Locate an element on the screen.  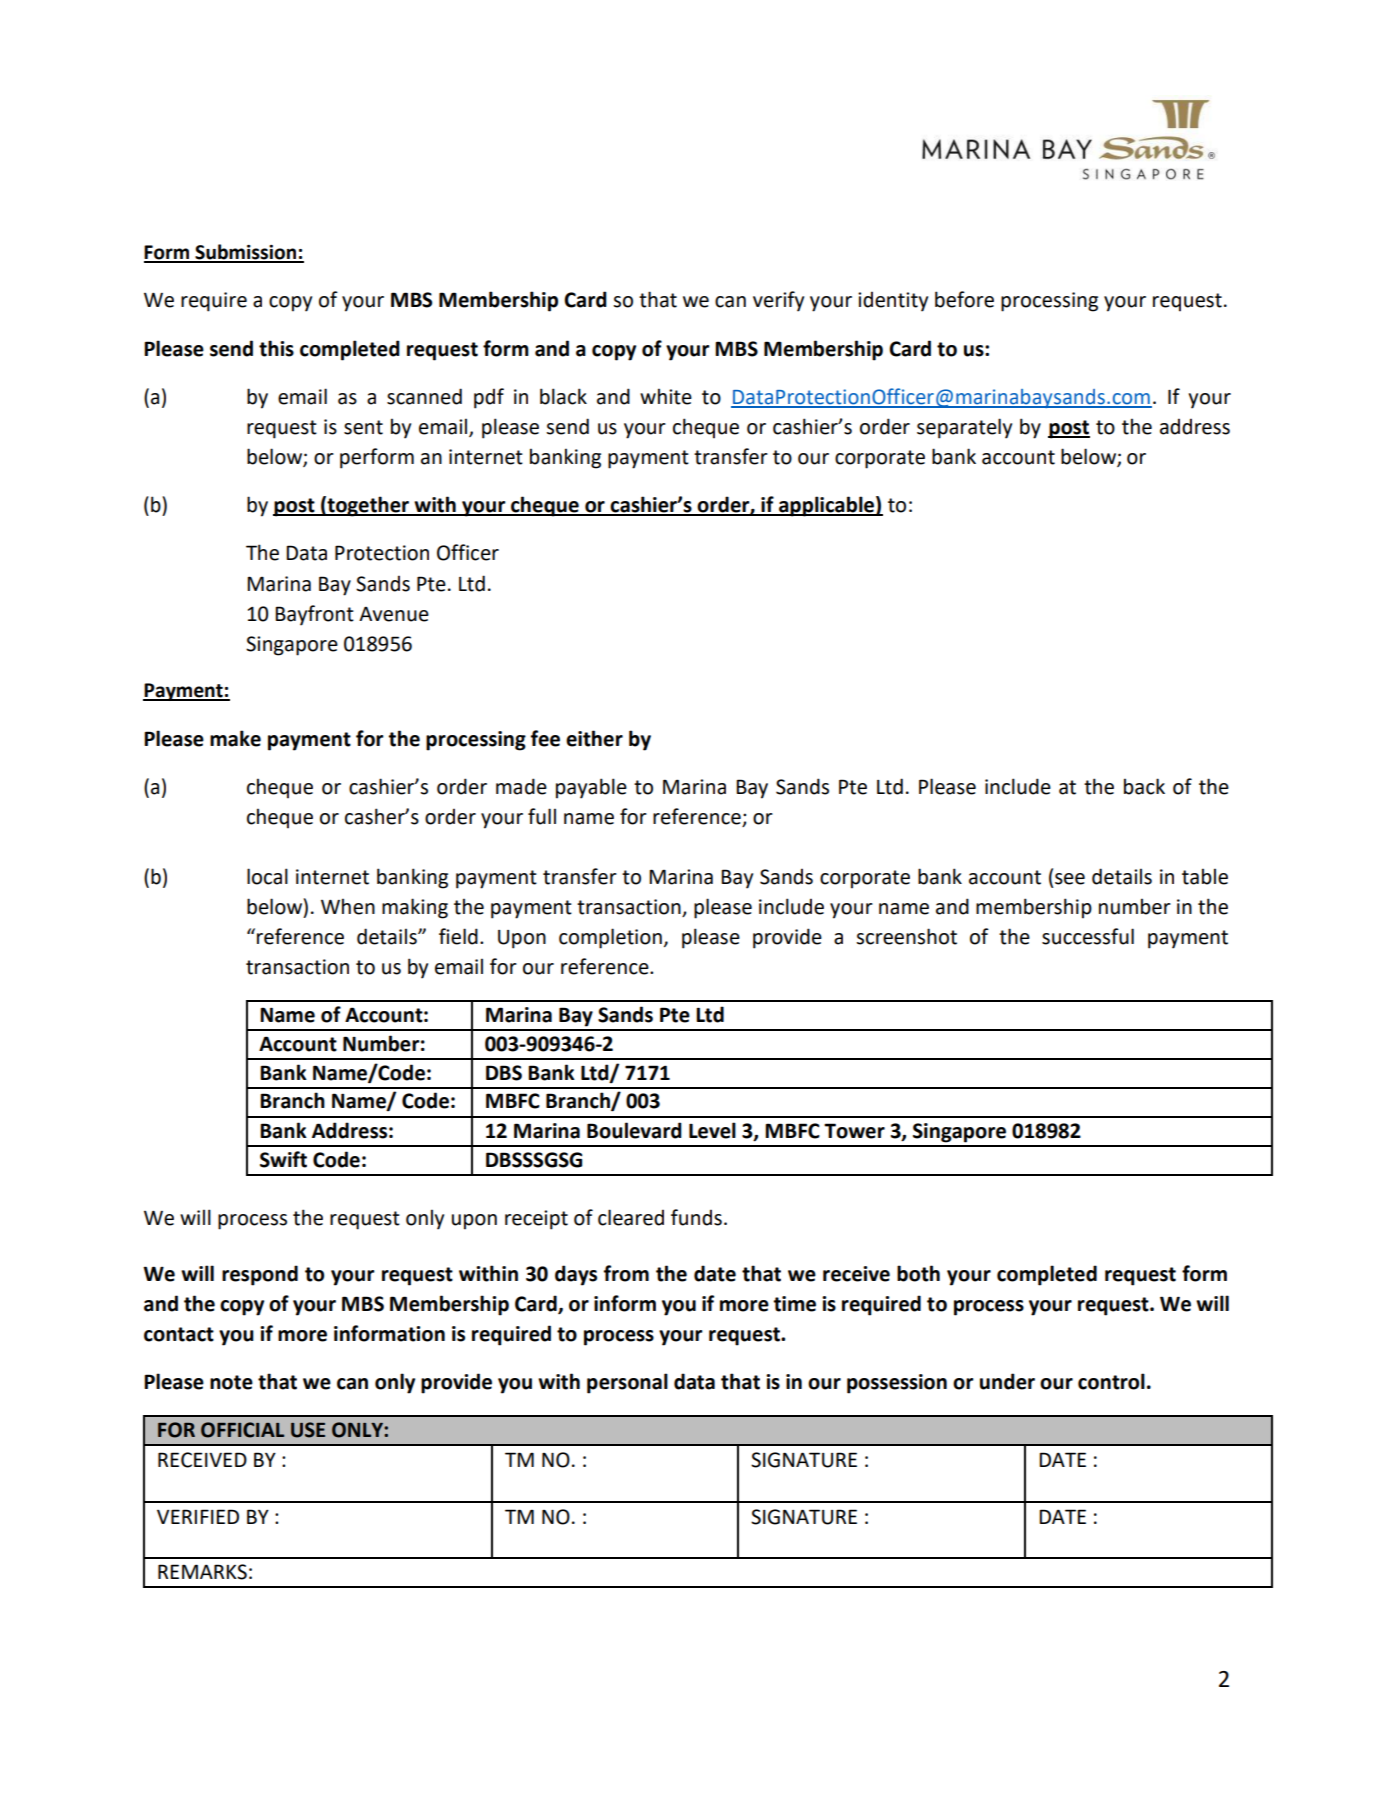
verify is located at coordinates (778, 301).
